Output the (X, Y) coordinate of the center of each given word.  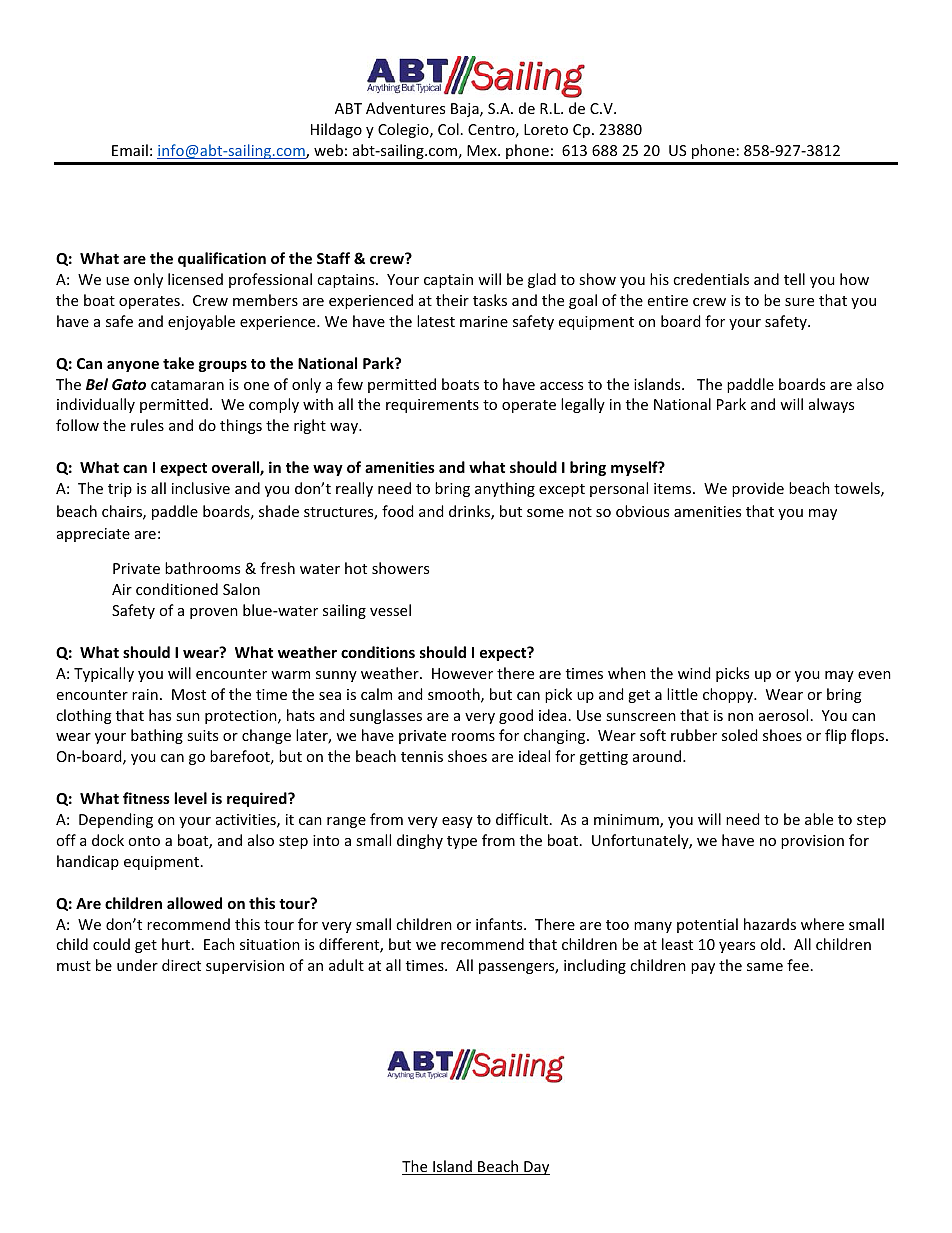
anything (505, 489)
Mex (483, 150)
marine (484, 321)
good (516, 716)
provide (758, 489)
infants (500, 924)
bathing (157, 736)
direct (181, 965)
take (178, 363)
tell (794, 279)
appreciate (93, 535)
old (770, 944)
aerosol (783, 715)
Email (130, 150)
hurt (177, 944)
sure (799, 302)
